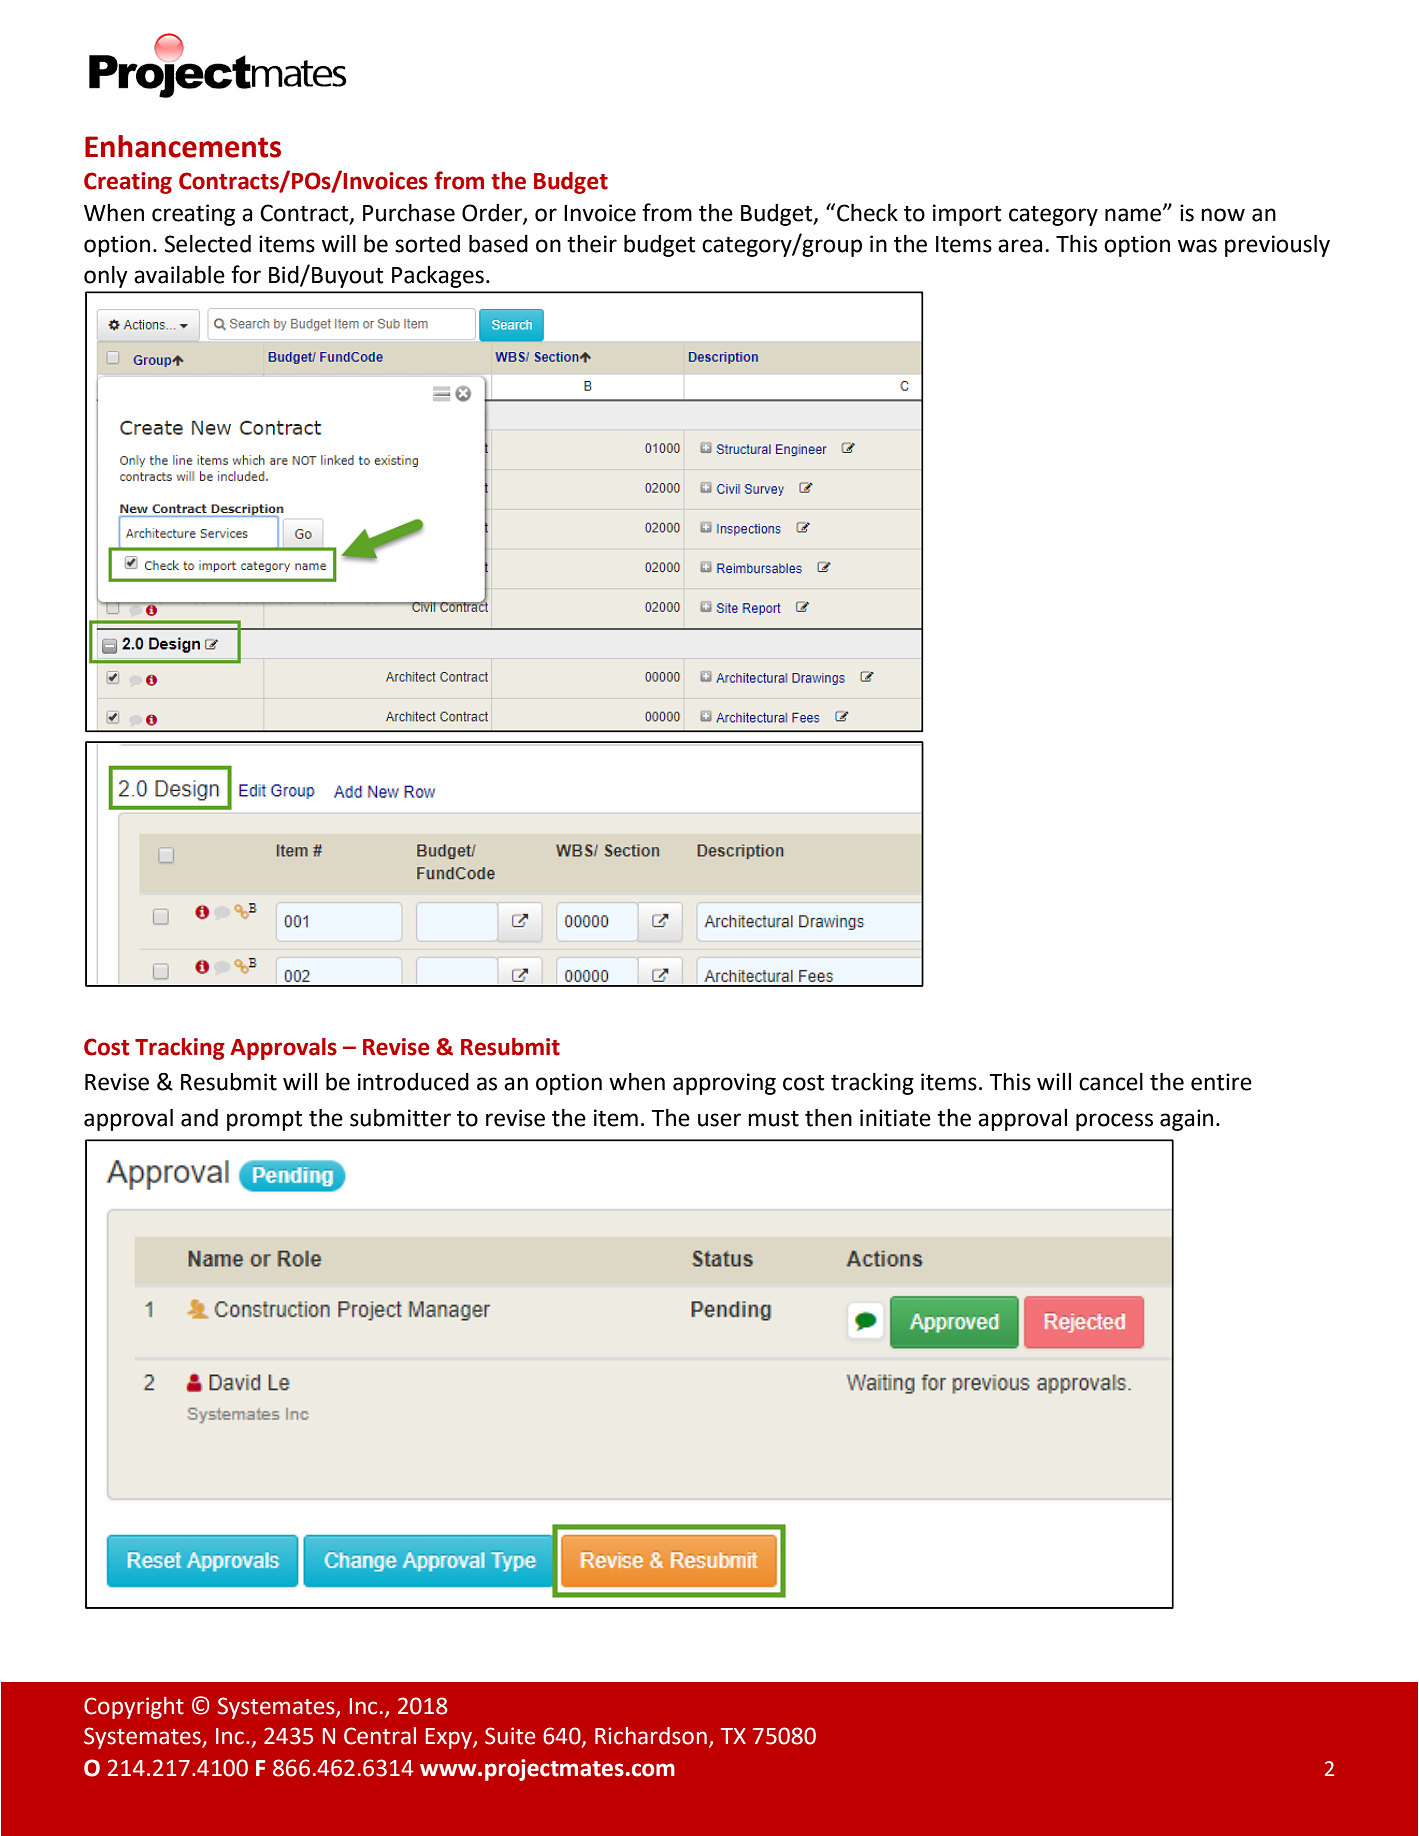  I want to click on Copyright, so click(134, 1708).
